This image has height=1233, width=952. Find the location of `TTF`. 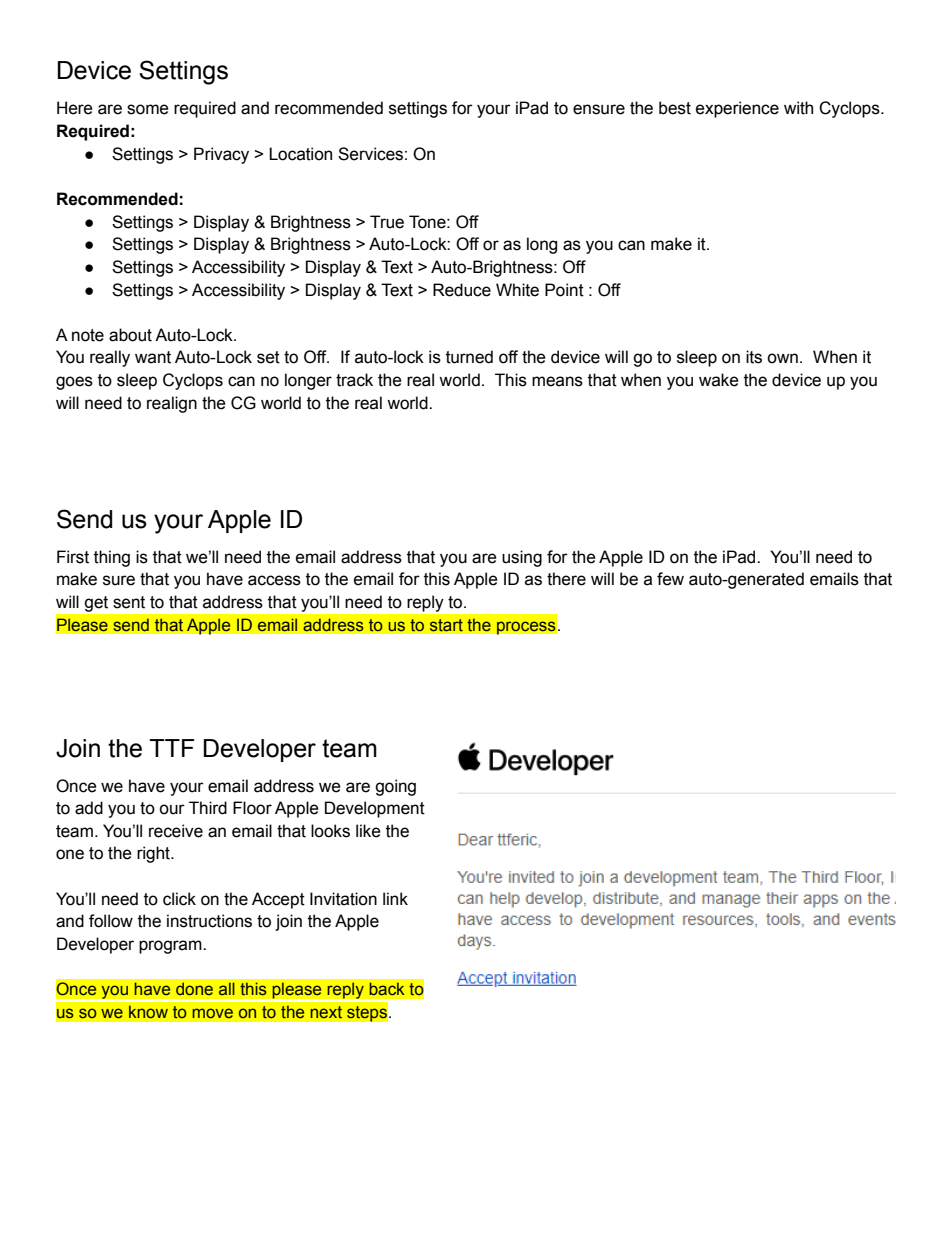

TTF is located at coordinates (171, 748).
